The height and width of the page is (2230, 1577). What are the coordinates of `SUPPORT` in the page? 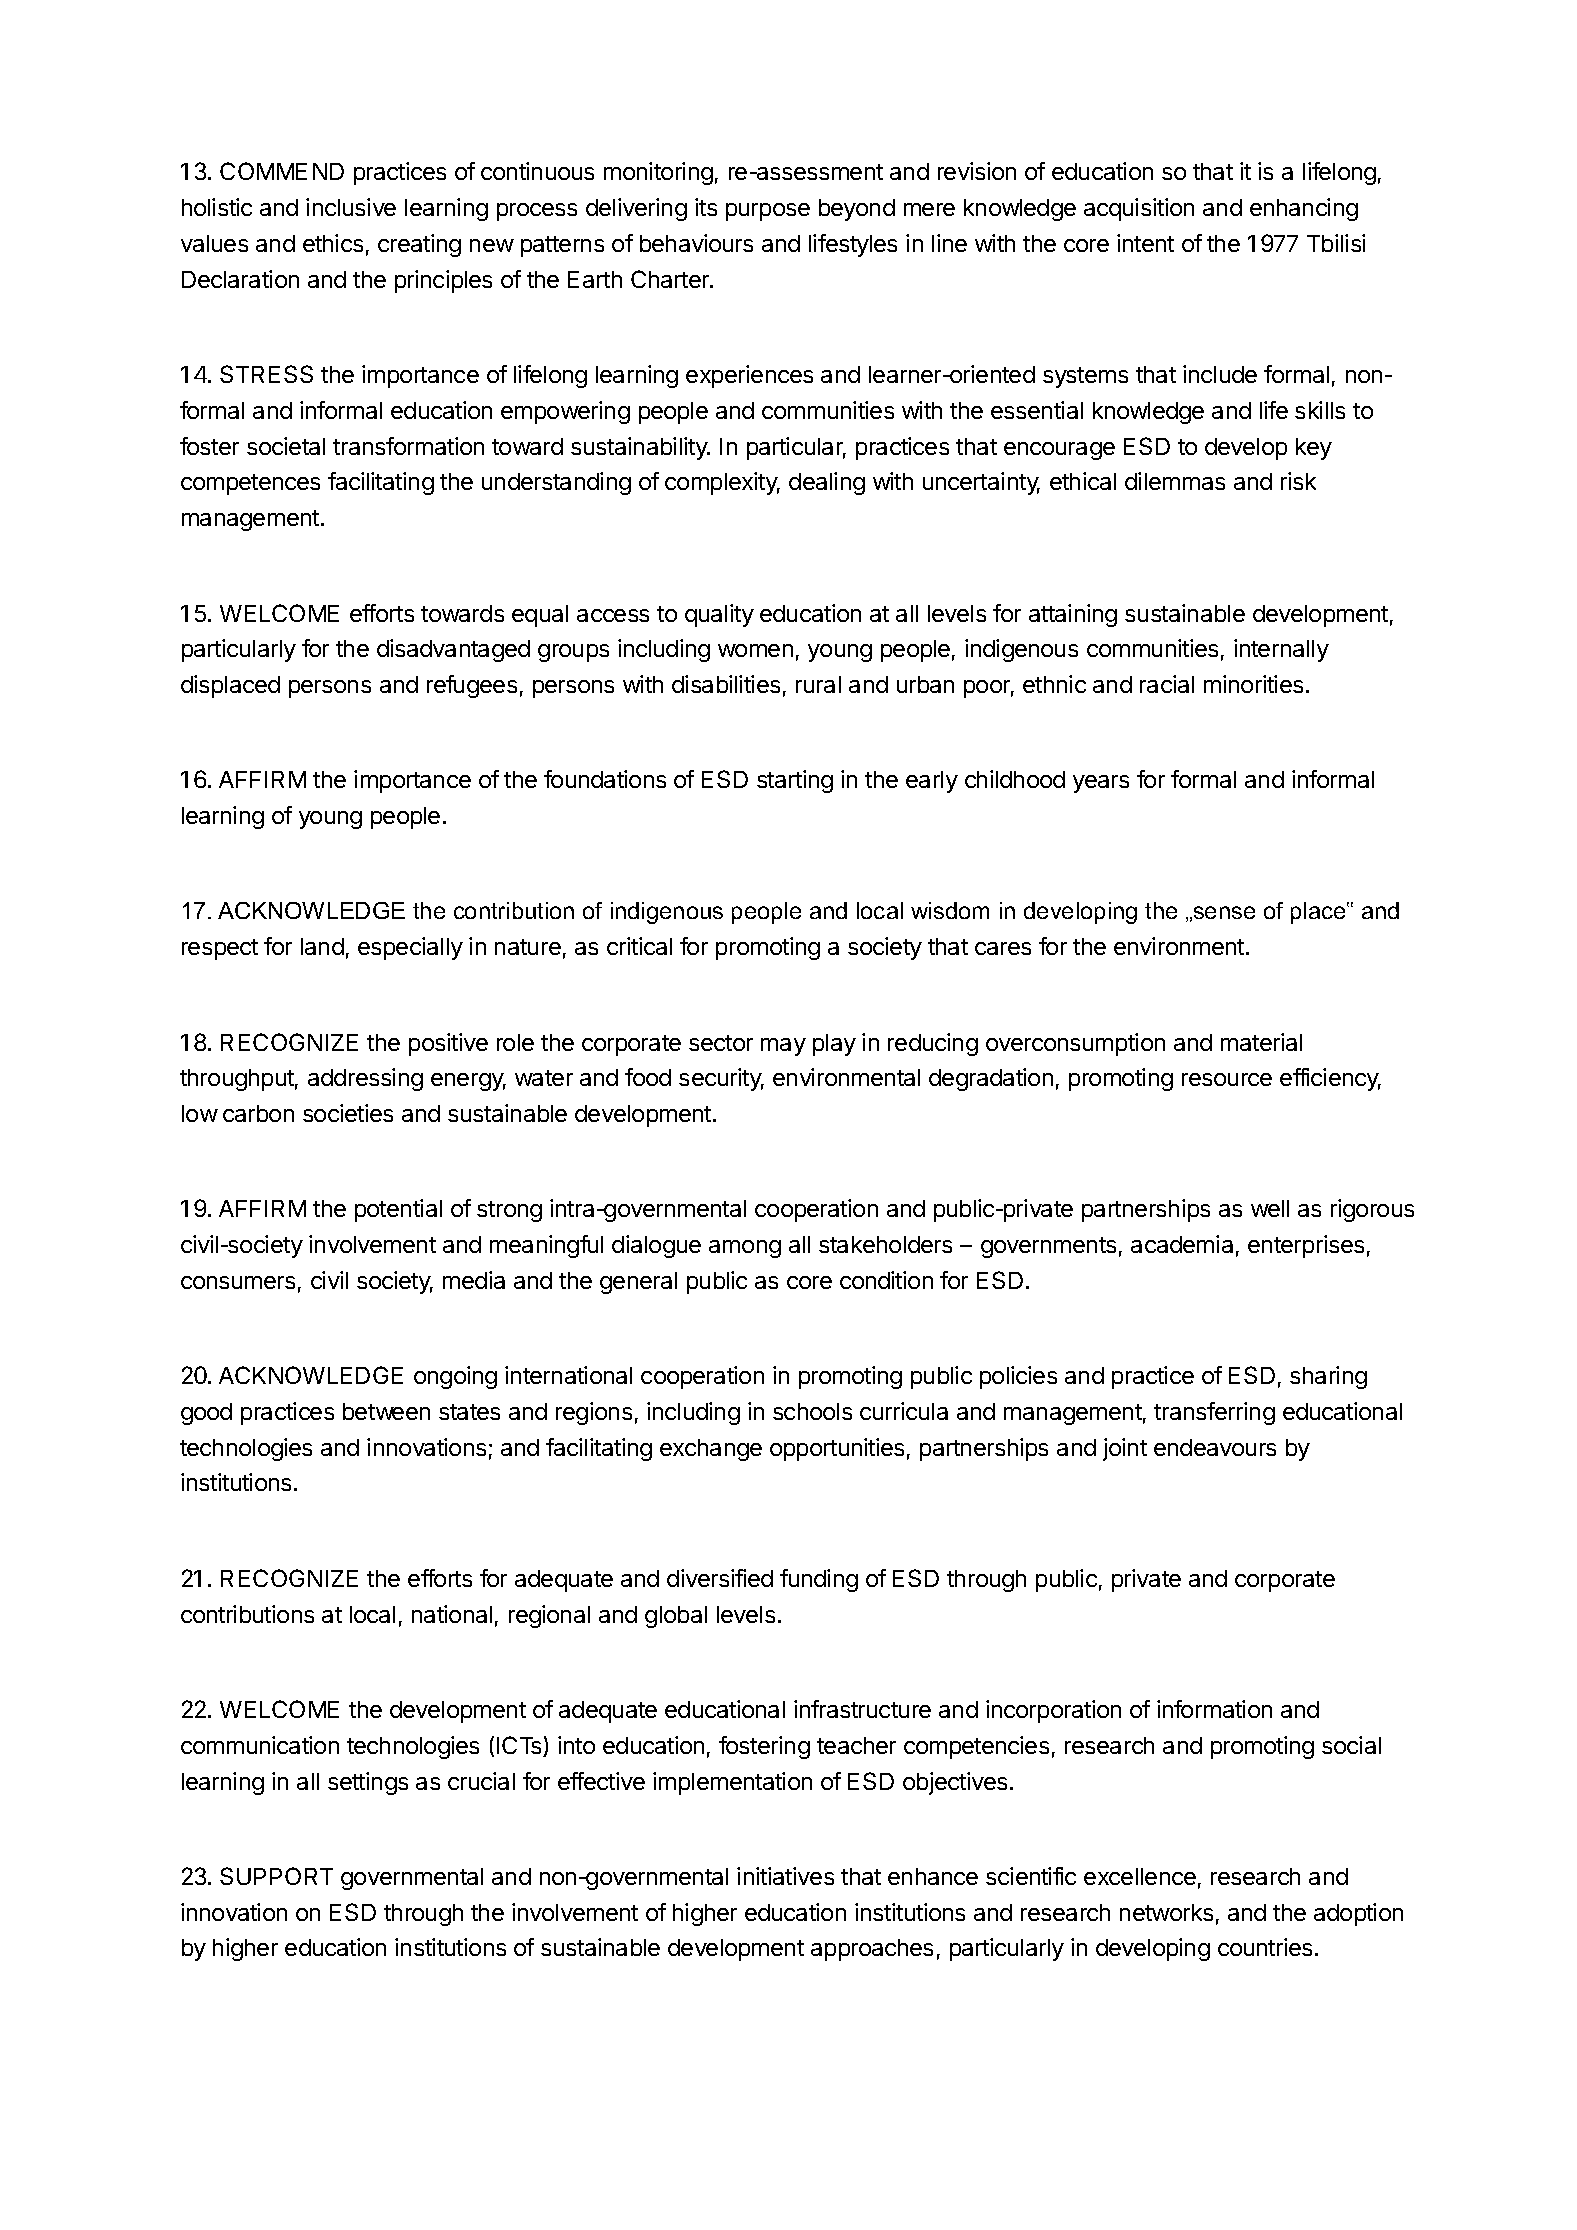 It's located at (276, 1876).
